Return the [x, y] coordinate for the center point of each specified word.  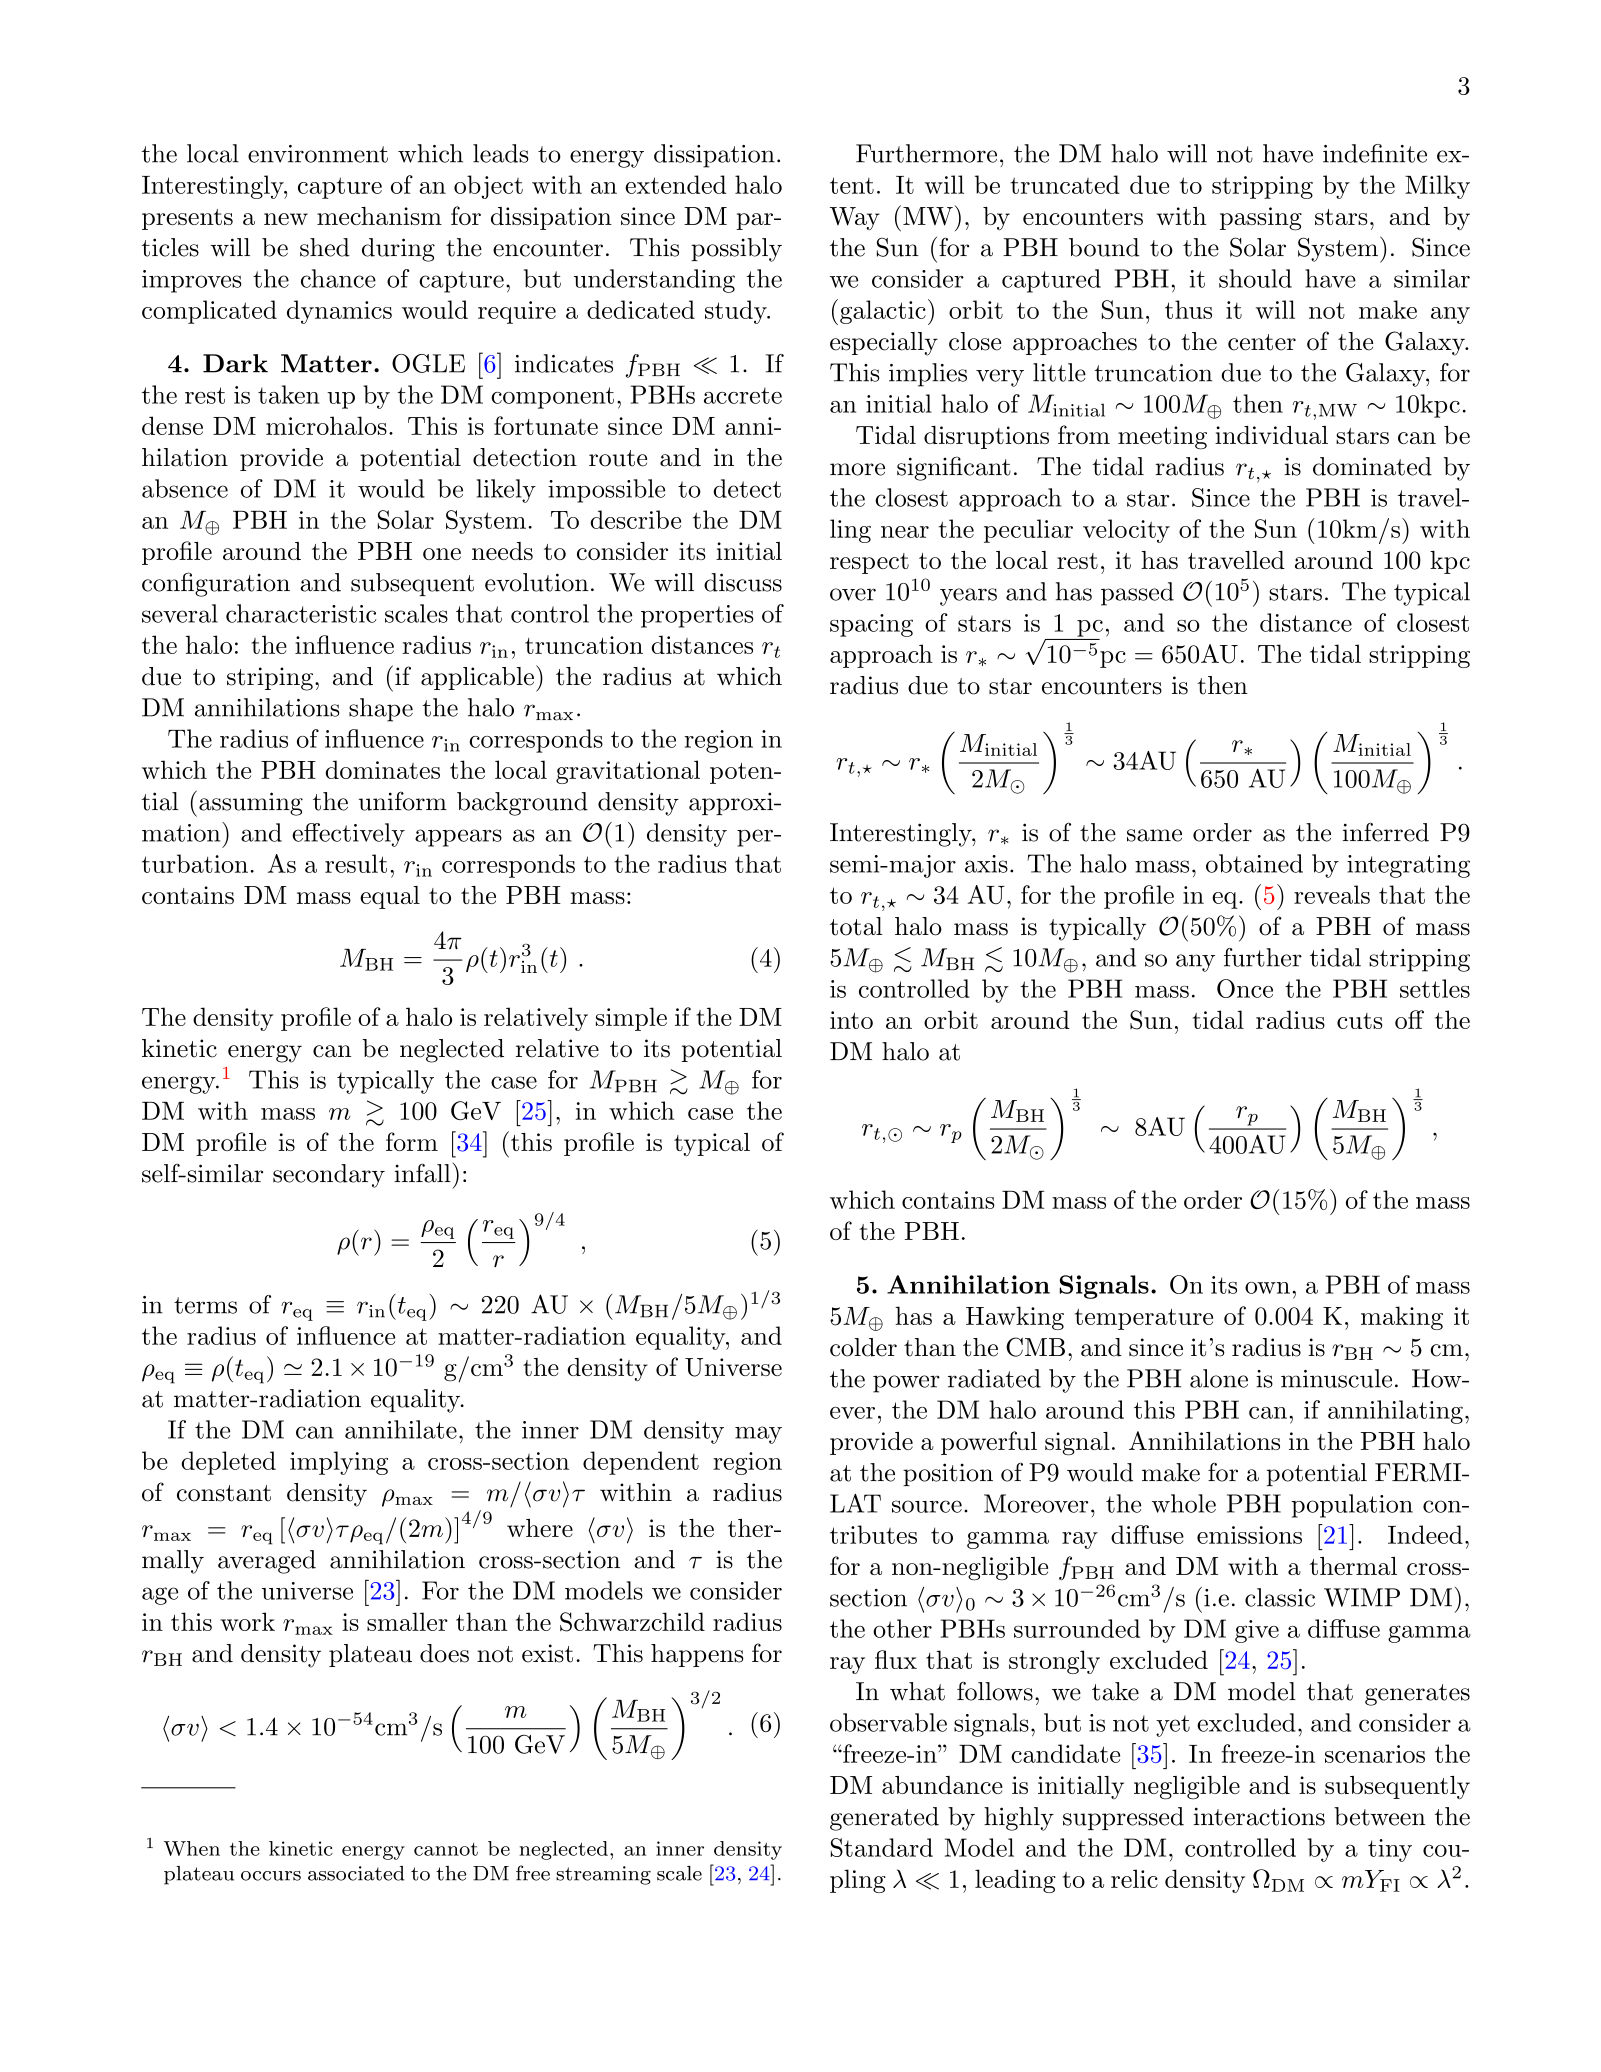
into [851, 1020]
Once [1245, 988]
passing [1261, 219]
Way [855, 218]
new [286, 219]
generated [884, 1819]
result [356, 863]
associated [356, 1873]
